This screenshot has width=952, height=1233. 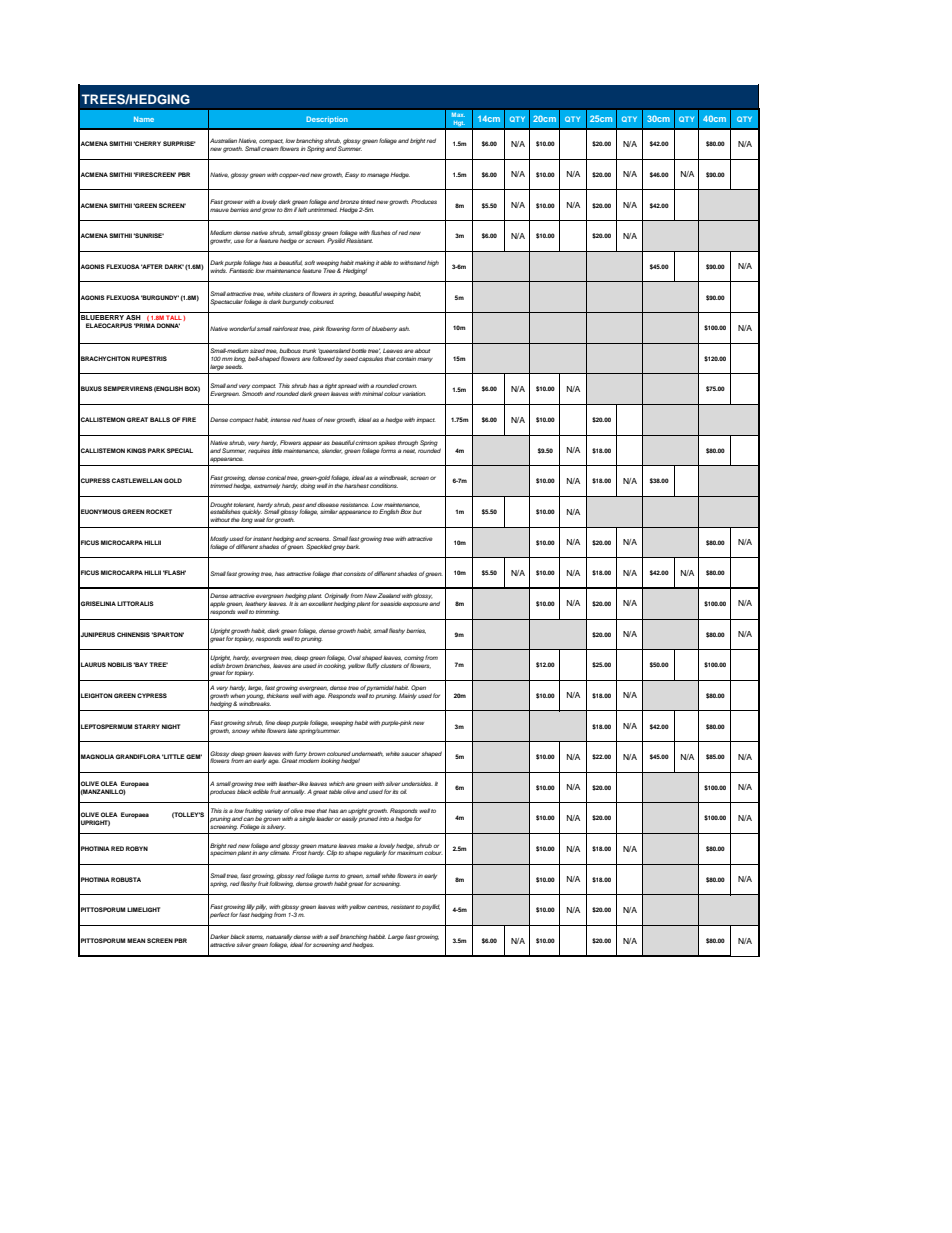 I want to click on BAY, so click(x=141, y=664).
